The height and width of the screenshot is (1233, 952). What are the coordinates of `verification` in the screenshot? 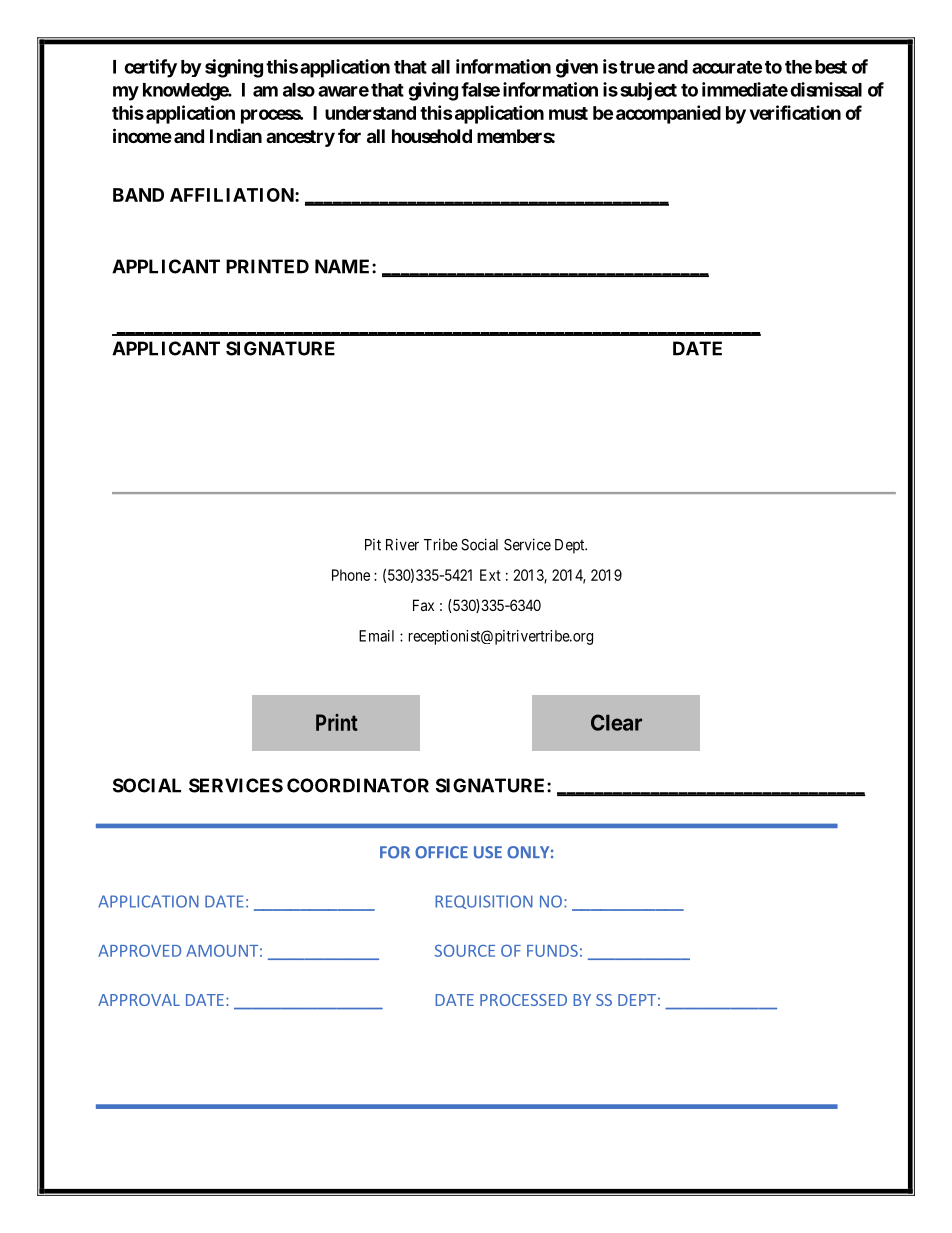 It's located at (795, 112).
